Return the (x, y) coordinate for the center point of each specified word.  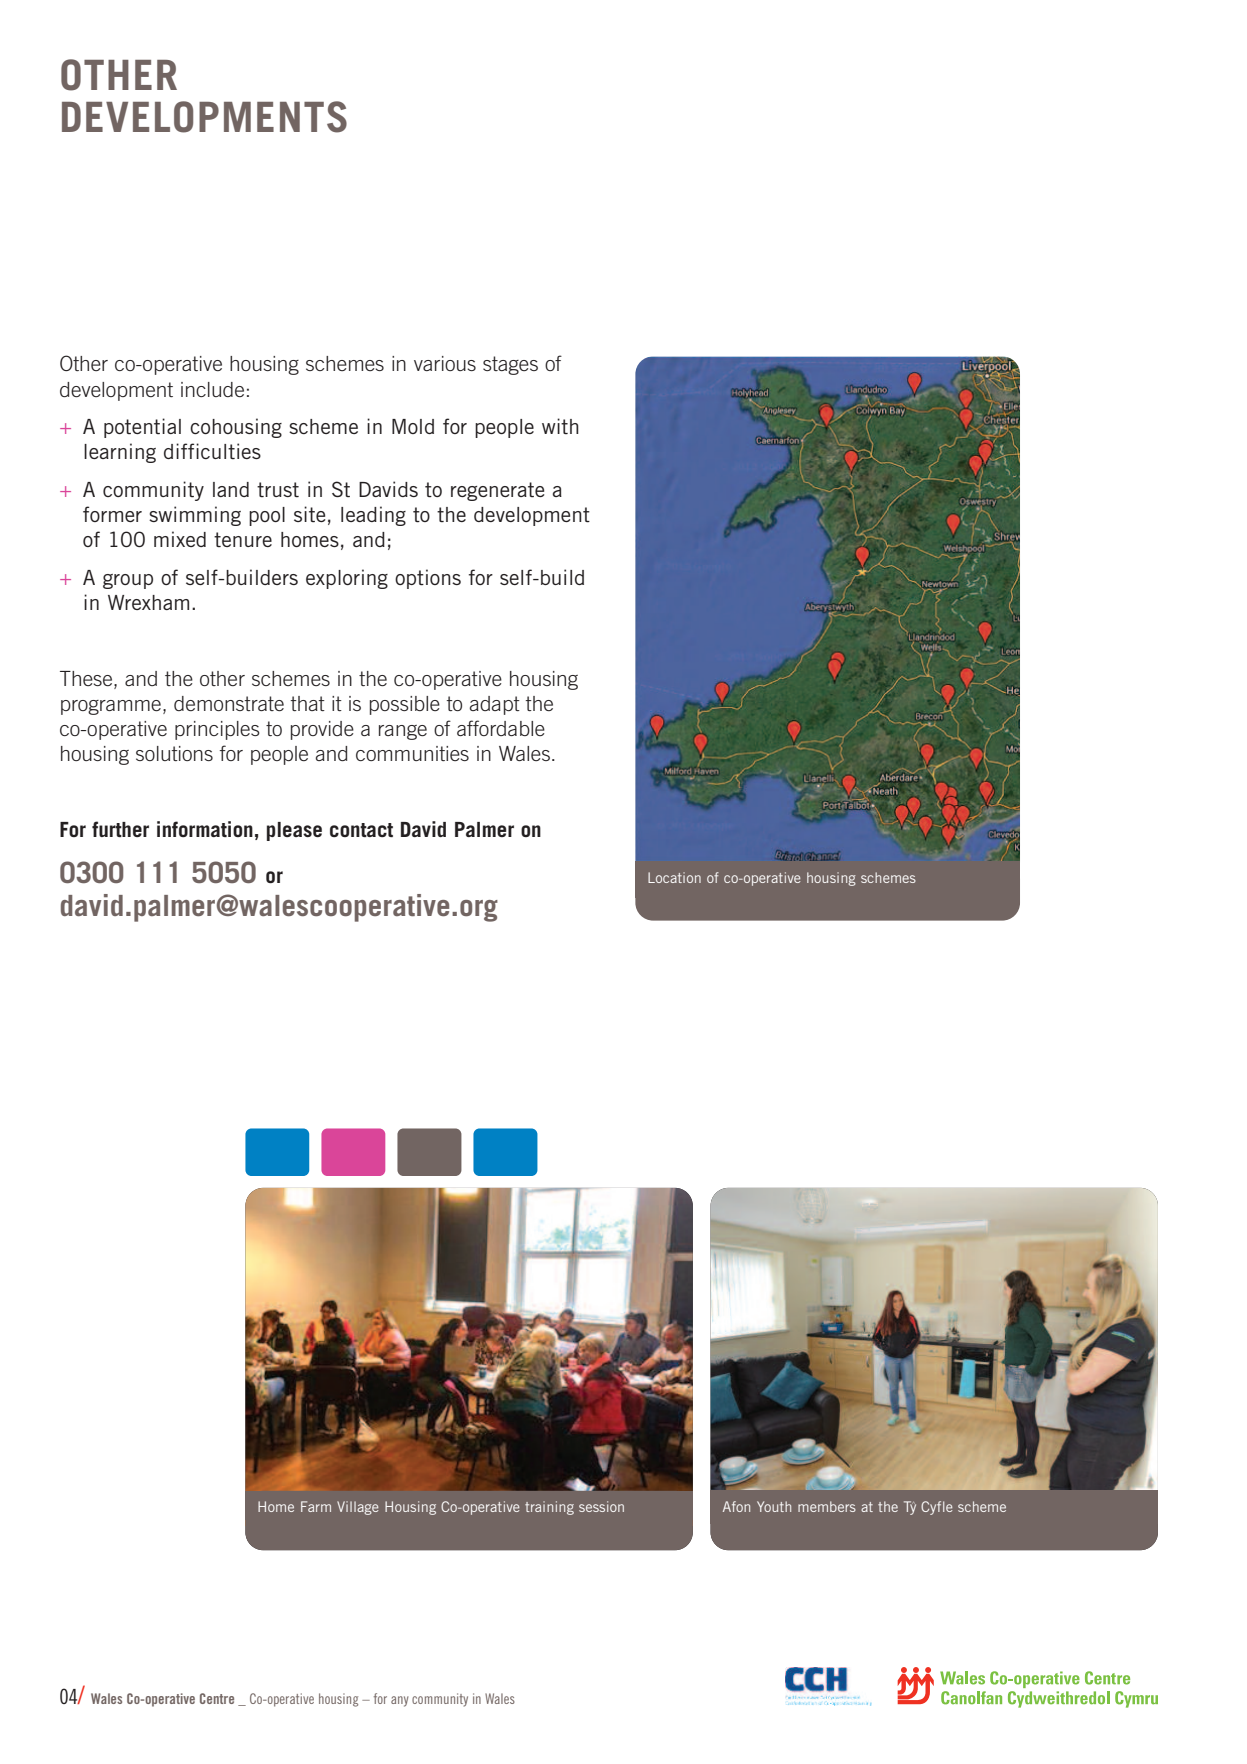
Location (674, 877)
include (212, 389)
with (560, 426)
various (445, 363)
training (549, 1508)
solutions (174, 753)
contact (361, 830)
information (205, 829)
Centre (217, 1698)
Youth (774, 1506)
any (399, 1701)
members (827, 1506)
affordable (501, 728)
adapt (495, 705)
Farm (316, 1506)
